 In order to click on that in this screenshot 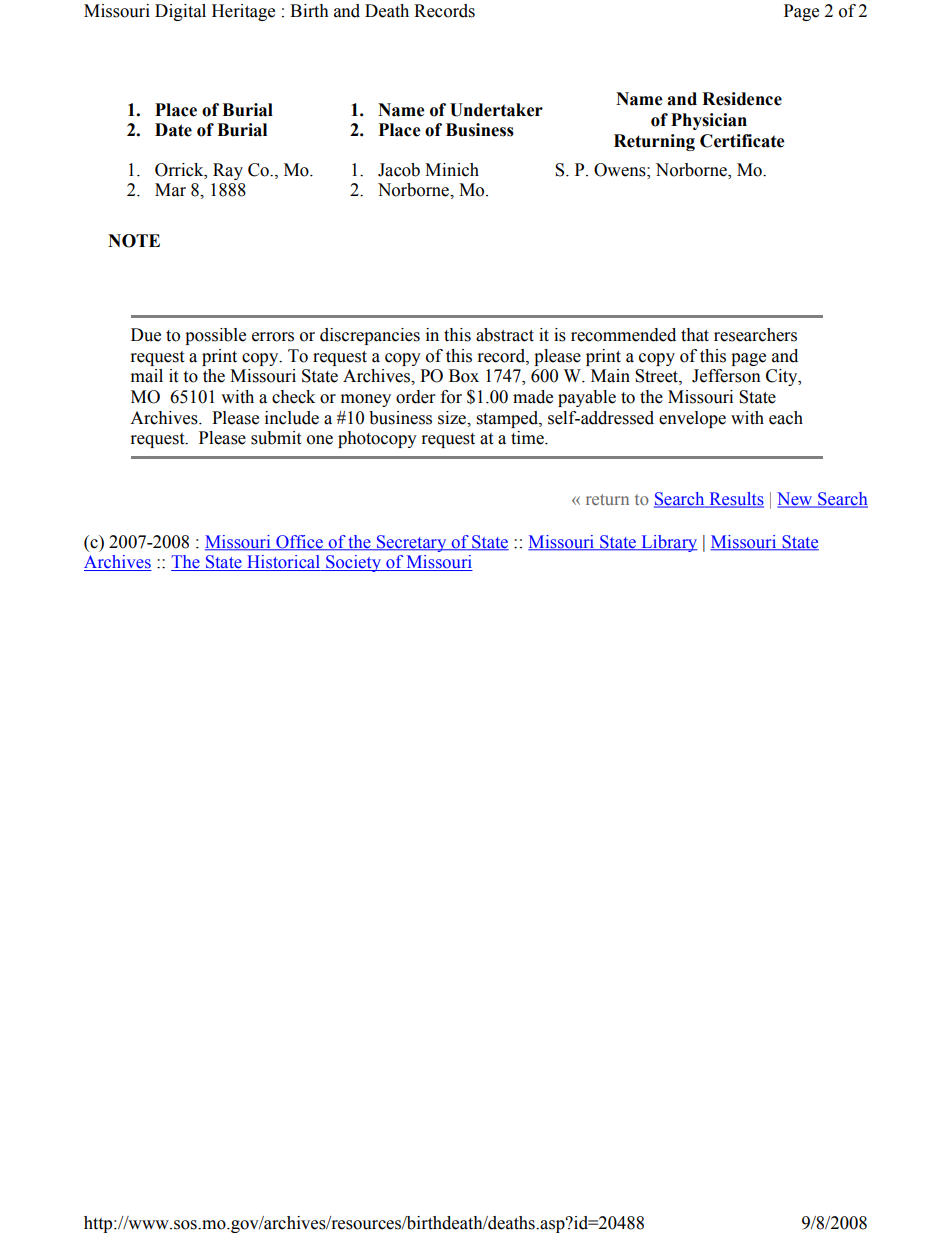, I will do `click(695, 335)`.
